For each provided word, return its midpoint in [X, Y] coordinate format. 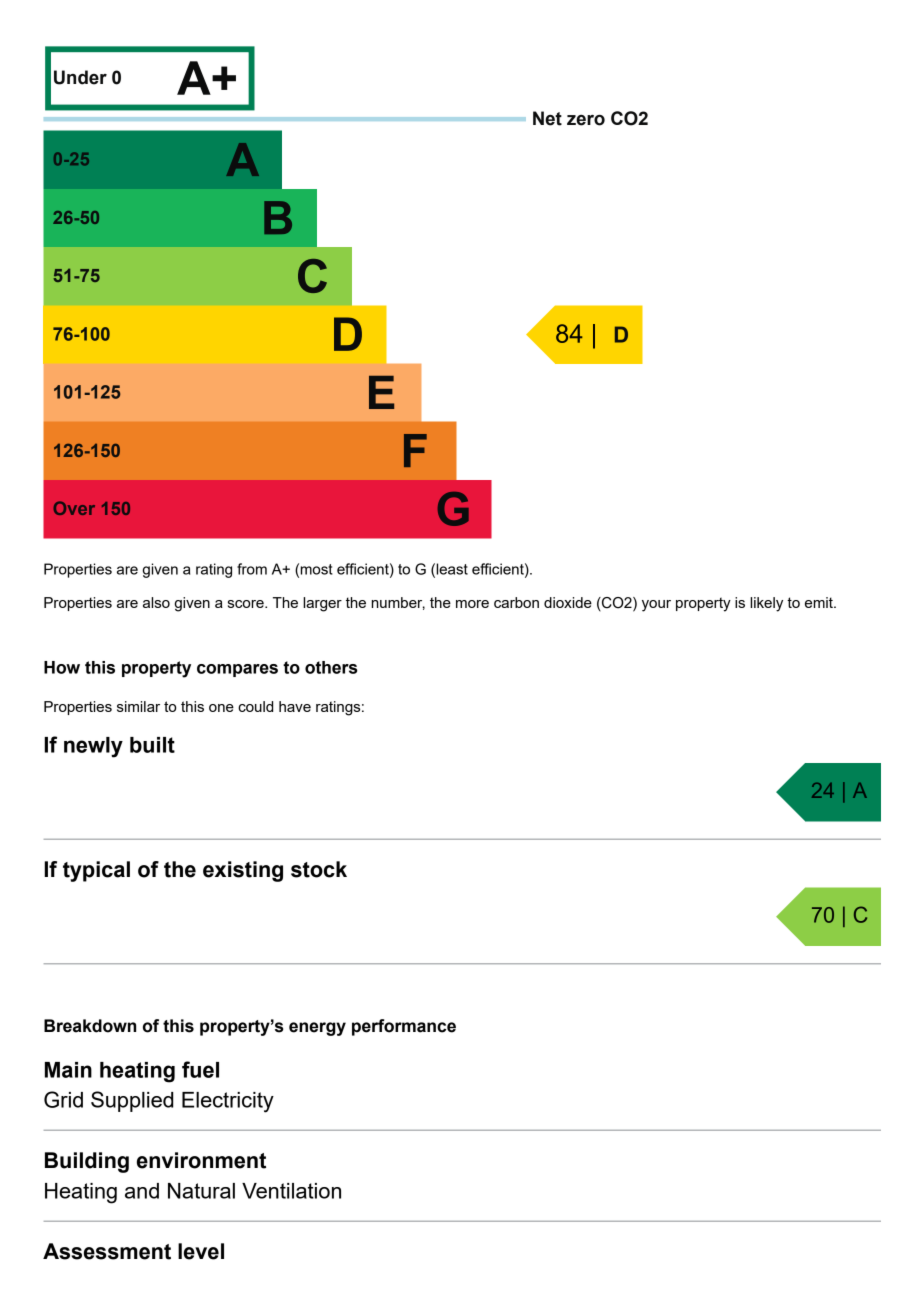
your [656, 606]
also [156, 602]
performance [404, 1027]
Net [547, 118]
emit [820, 602]
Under [80, 77]
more [472, 604]
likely [766, 604]
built [152, 745]
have [295, 706]
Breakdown [90, 1026]
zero [586, 120]
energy [317, 1029]
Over [74, 508]
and [142, 1191]
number [398, 603]
